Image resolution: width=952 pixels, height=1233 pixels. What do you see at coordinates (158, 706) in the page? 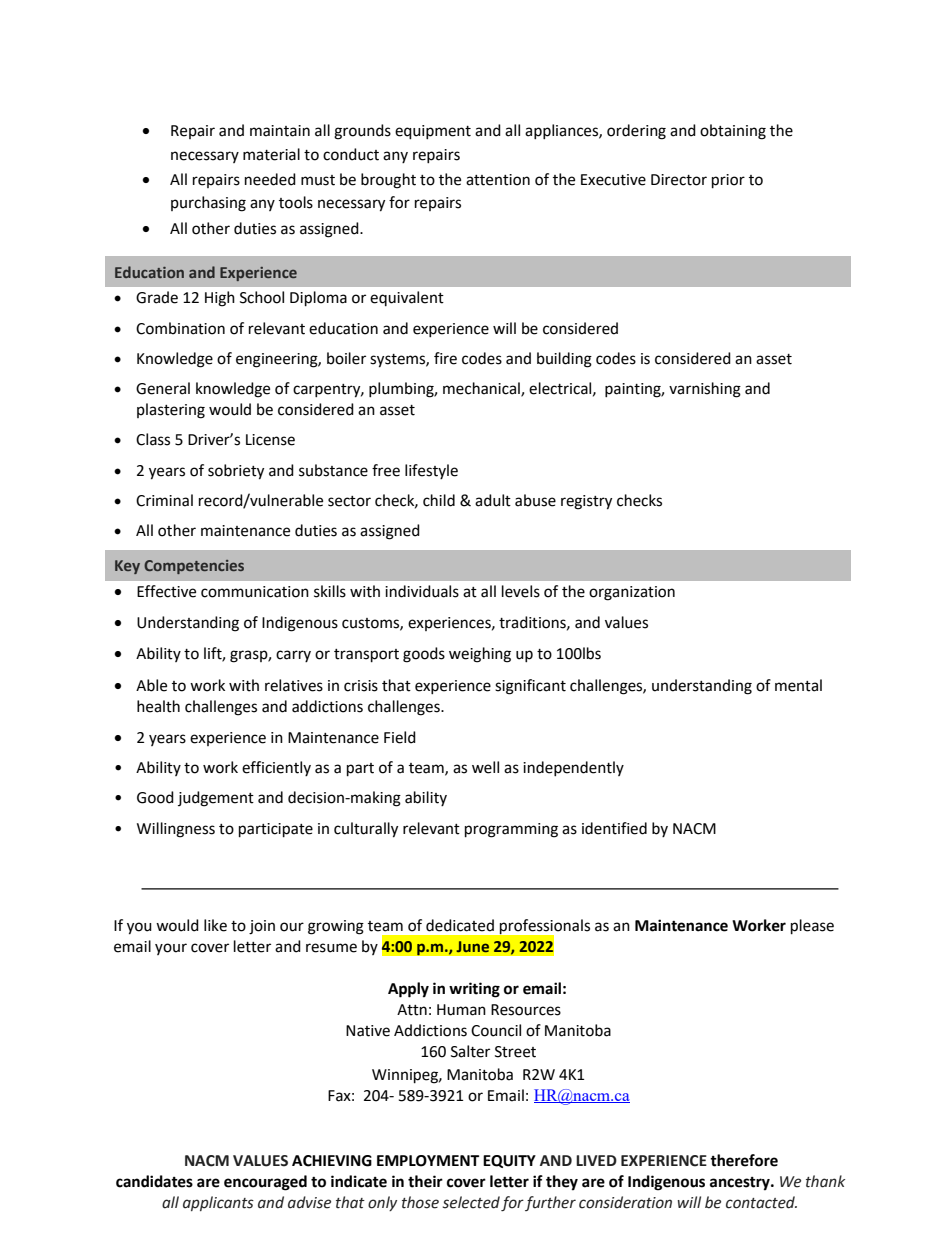
I see `health` at bounding box center [158, 706].
